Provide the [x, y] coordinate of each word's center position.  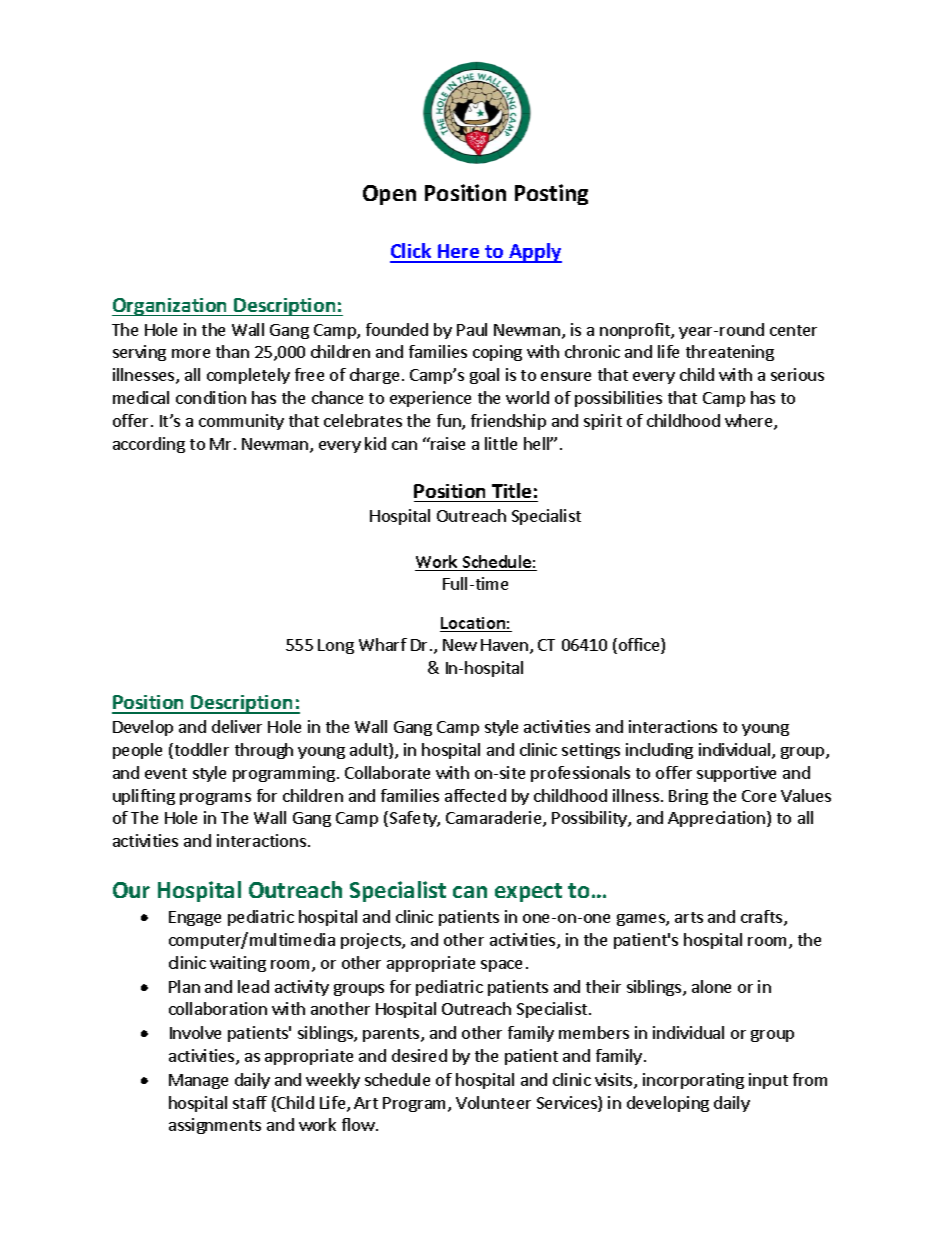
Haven [504, 645]
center [793, 330]
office [640, 646]
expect [528, 892]
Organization [171, 307]
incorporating [693, 1081]
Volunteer [493, 1102]
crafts [763, 918]
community [241, 422]
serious [797, 374]
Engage [195, 918]
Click [412, 252]
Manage [198, 1081]
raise [447, 443]
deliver [237, 726]
